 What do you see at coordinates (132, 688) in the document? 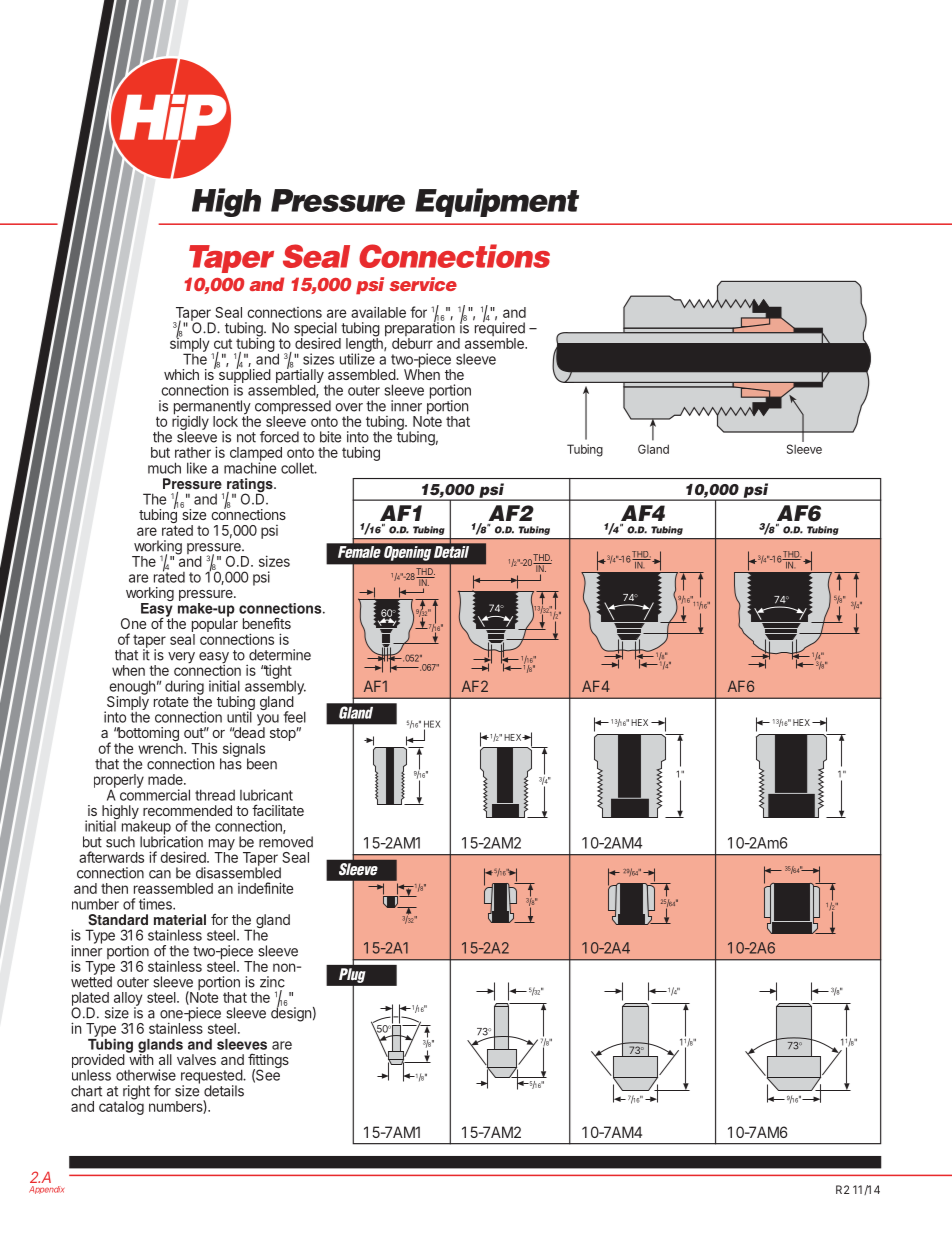
I see `enough` at bounding box center [132, 688].
